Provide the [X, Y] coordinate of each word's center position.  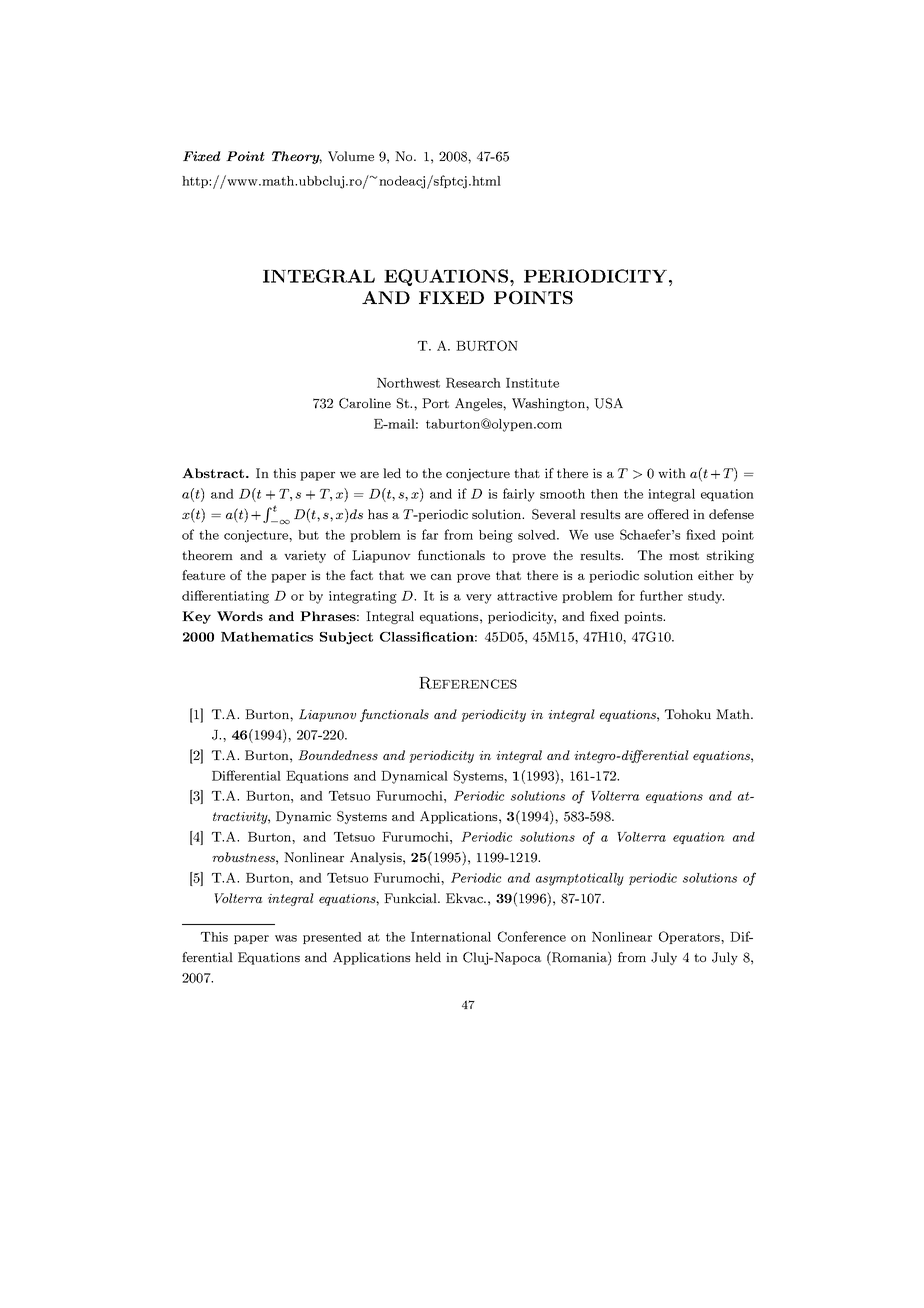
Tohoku [688, 714]
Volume [351, 156]
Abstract [214, 473]
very [479, 599]
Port [435, 403]
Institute [532, 383]
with [672, 473]
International [451, 937]
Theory [297, 157]
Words [240, 616]
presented [332, 938]
